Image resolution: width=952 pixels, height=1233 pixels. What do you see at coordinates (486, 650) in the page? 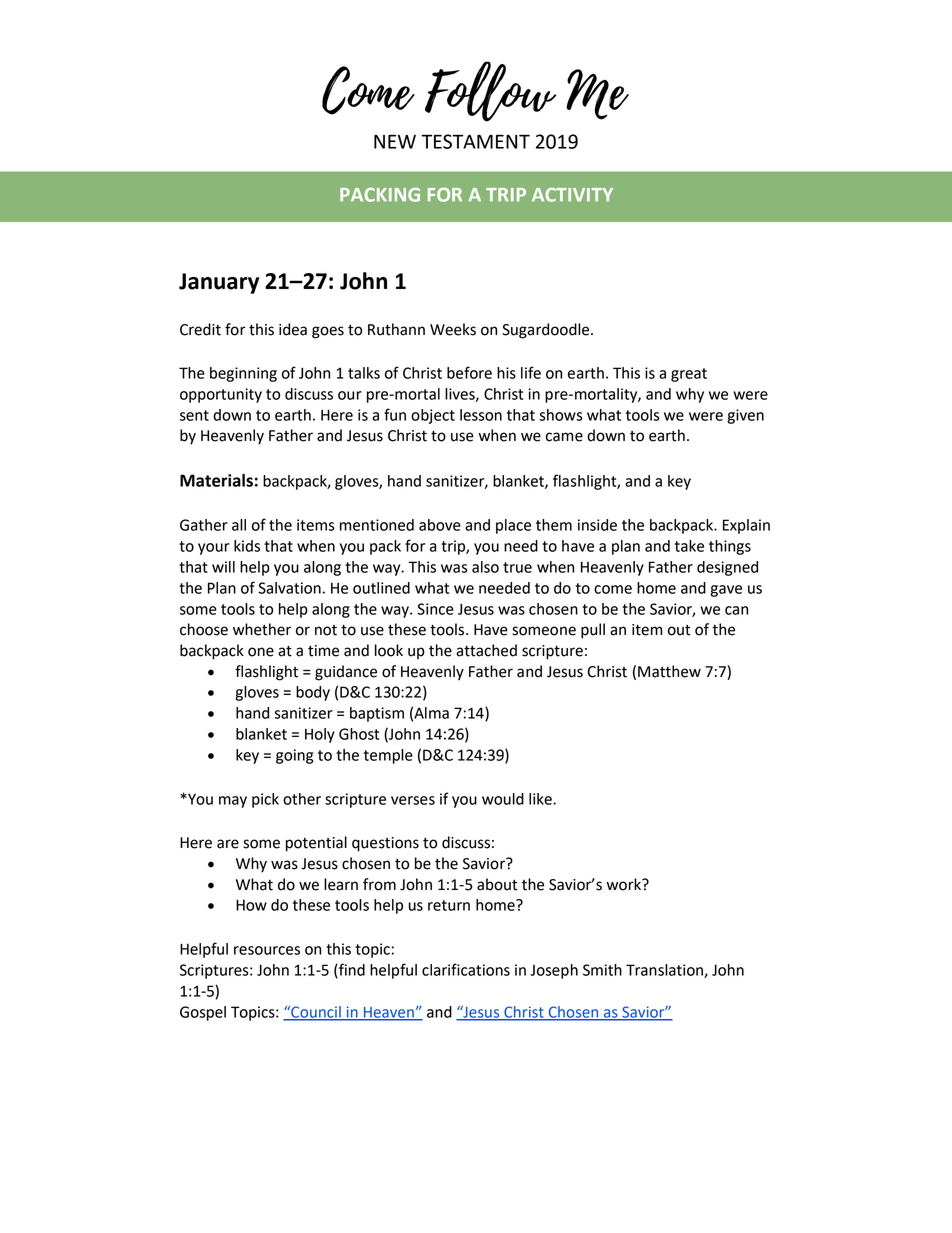
I see `attached` at bounding box center [486, 650].
